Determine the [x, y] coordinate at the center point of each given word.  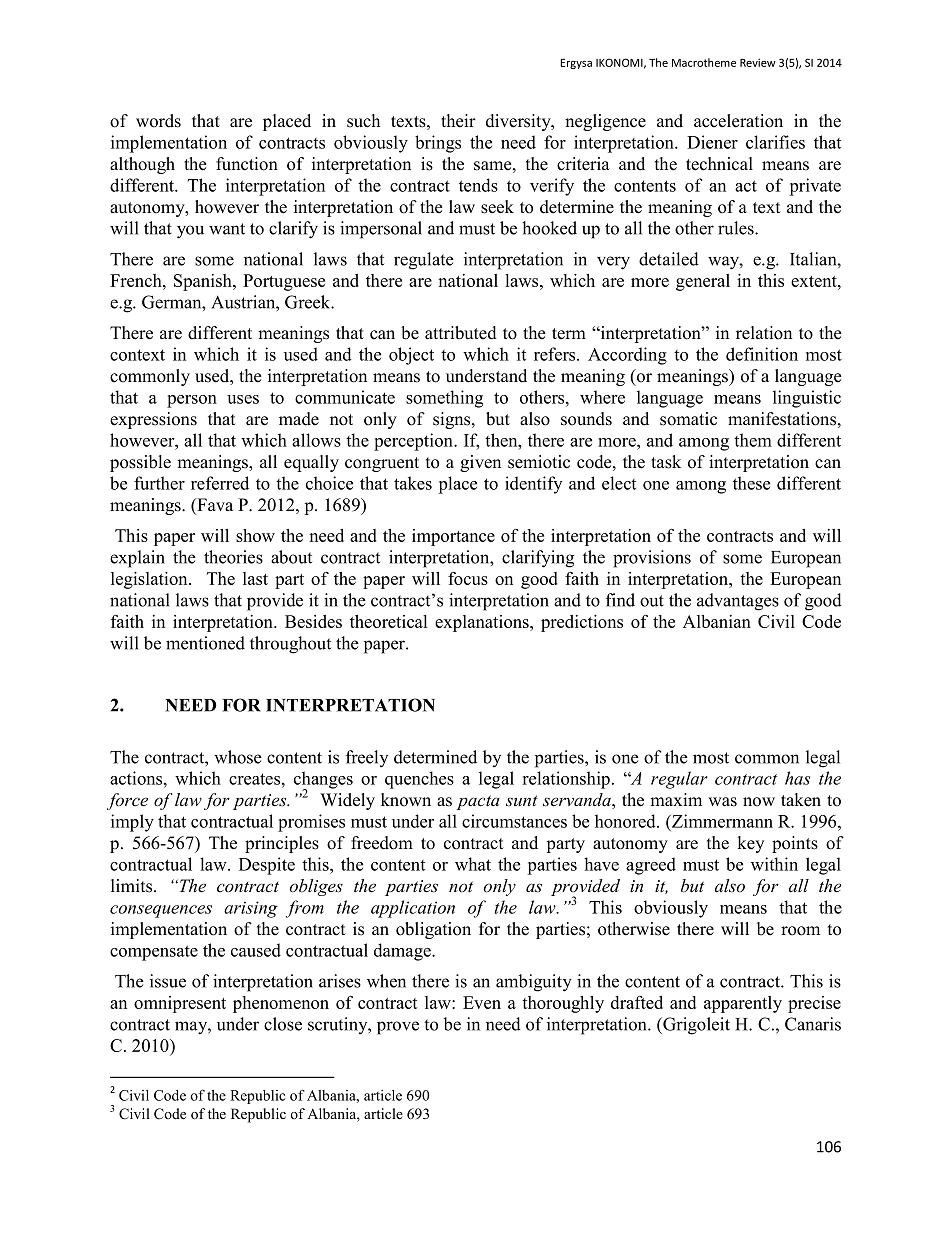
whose [238, 757]
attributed [461, 333]
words [158, 121]
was [722, 802]
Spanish [204, 282]
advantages [738, 602]
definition [762, 354]
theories [233, 557]
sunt [522, 801]
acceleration [738, 121]
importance [453, 537]
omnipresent [180, 1004]
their [458, 121]
